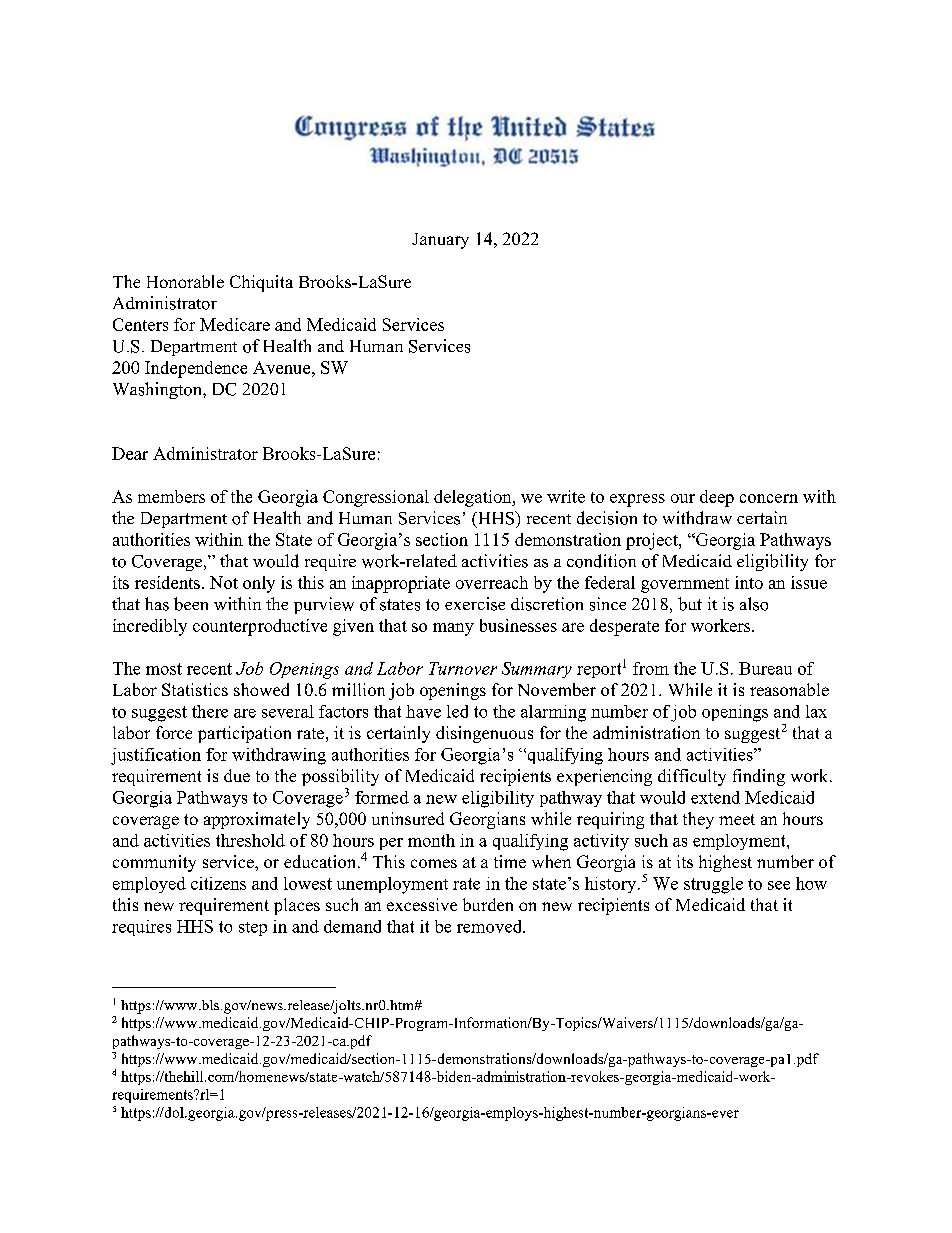 The width and height of the screenshot is (952, 1233). Describe the element at coordinates (492, 582) in the screenshot. I see `overreach` at that location.
